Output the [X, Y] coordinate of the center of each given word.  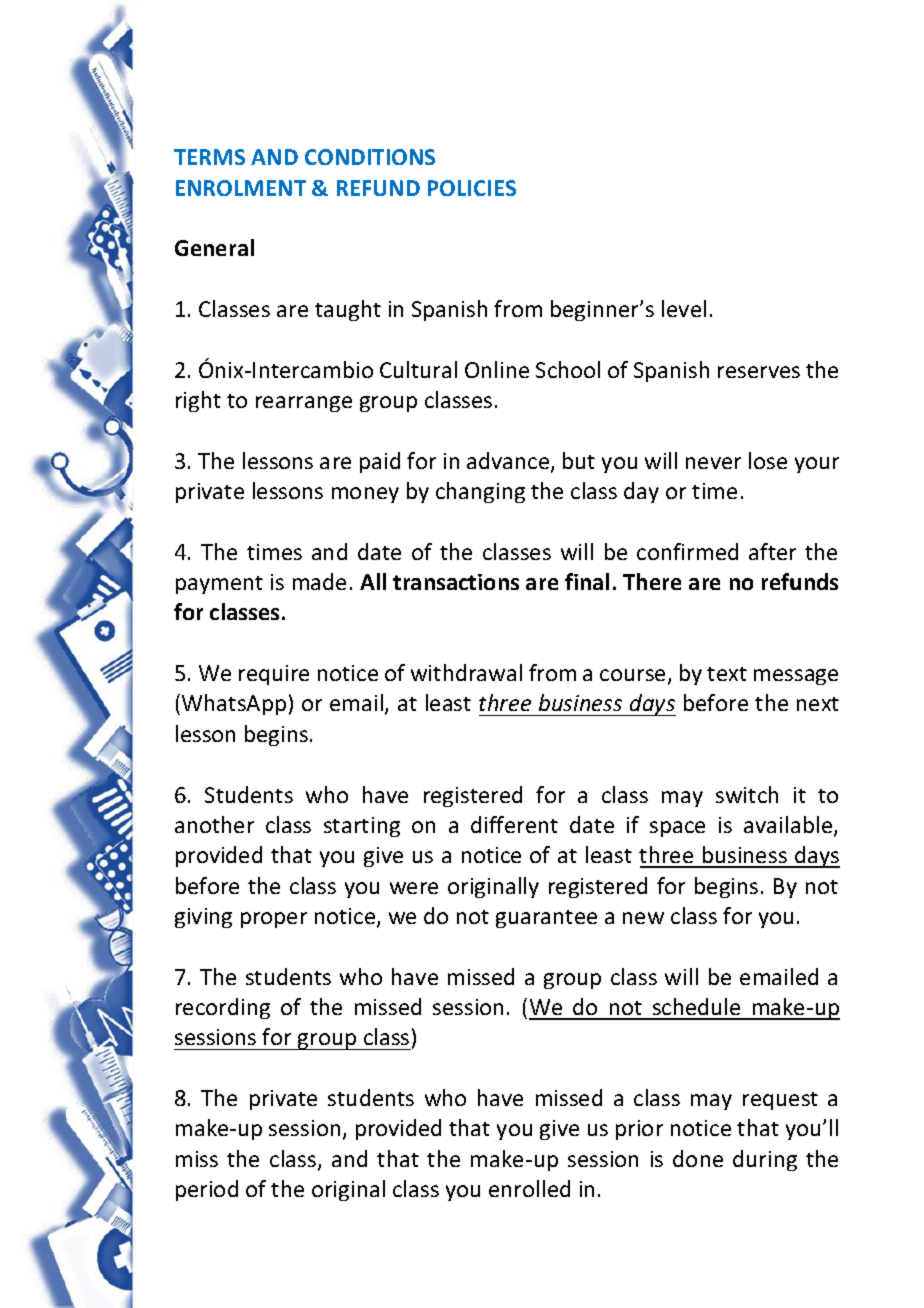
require [274, 675]
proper [274, 920]
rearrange [304, 404]
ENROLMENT [241, 188]
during [765, 1160]
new [643, 918]
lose [768, 460]
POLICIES [472, 188]
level [684, 308]
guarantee [546, 919]
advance [509, 462]
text [727, 674]
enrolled [529, 1188]
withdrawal [466, 672]
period [207, 1190]
